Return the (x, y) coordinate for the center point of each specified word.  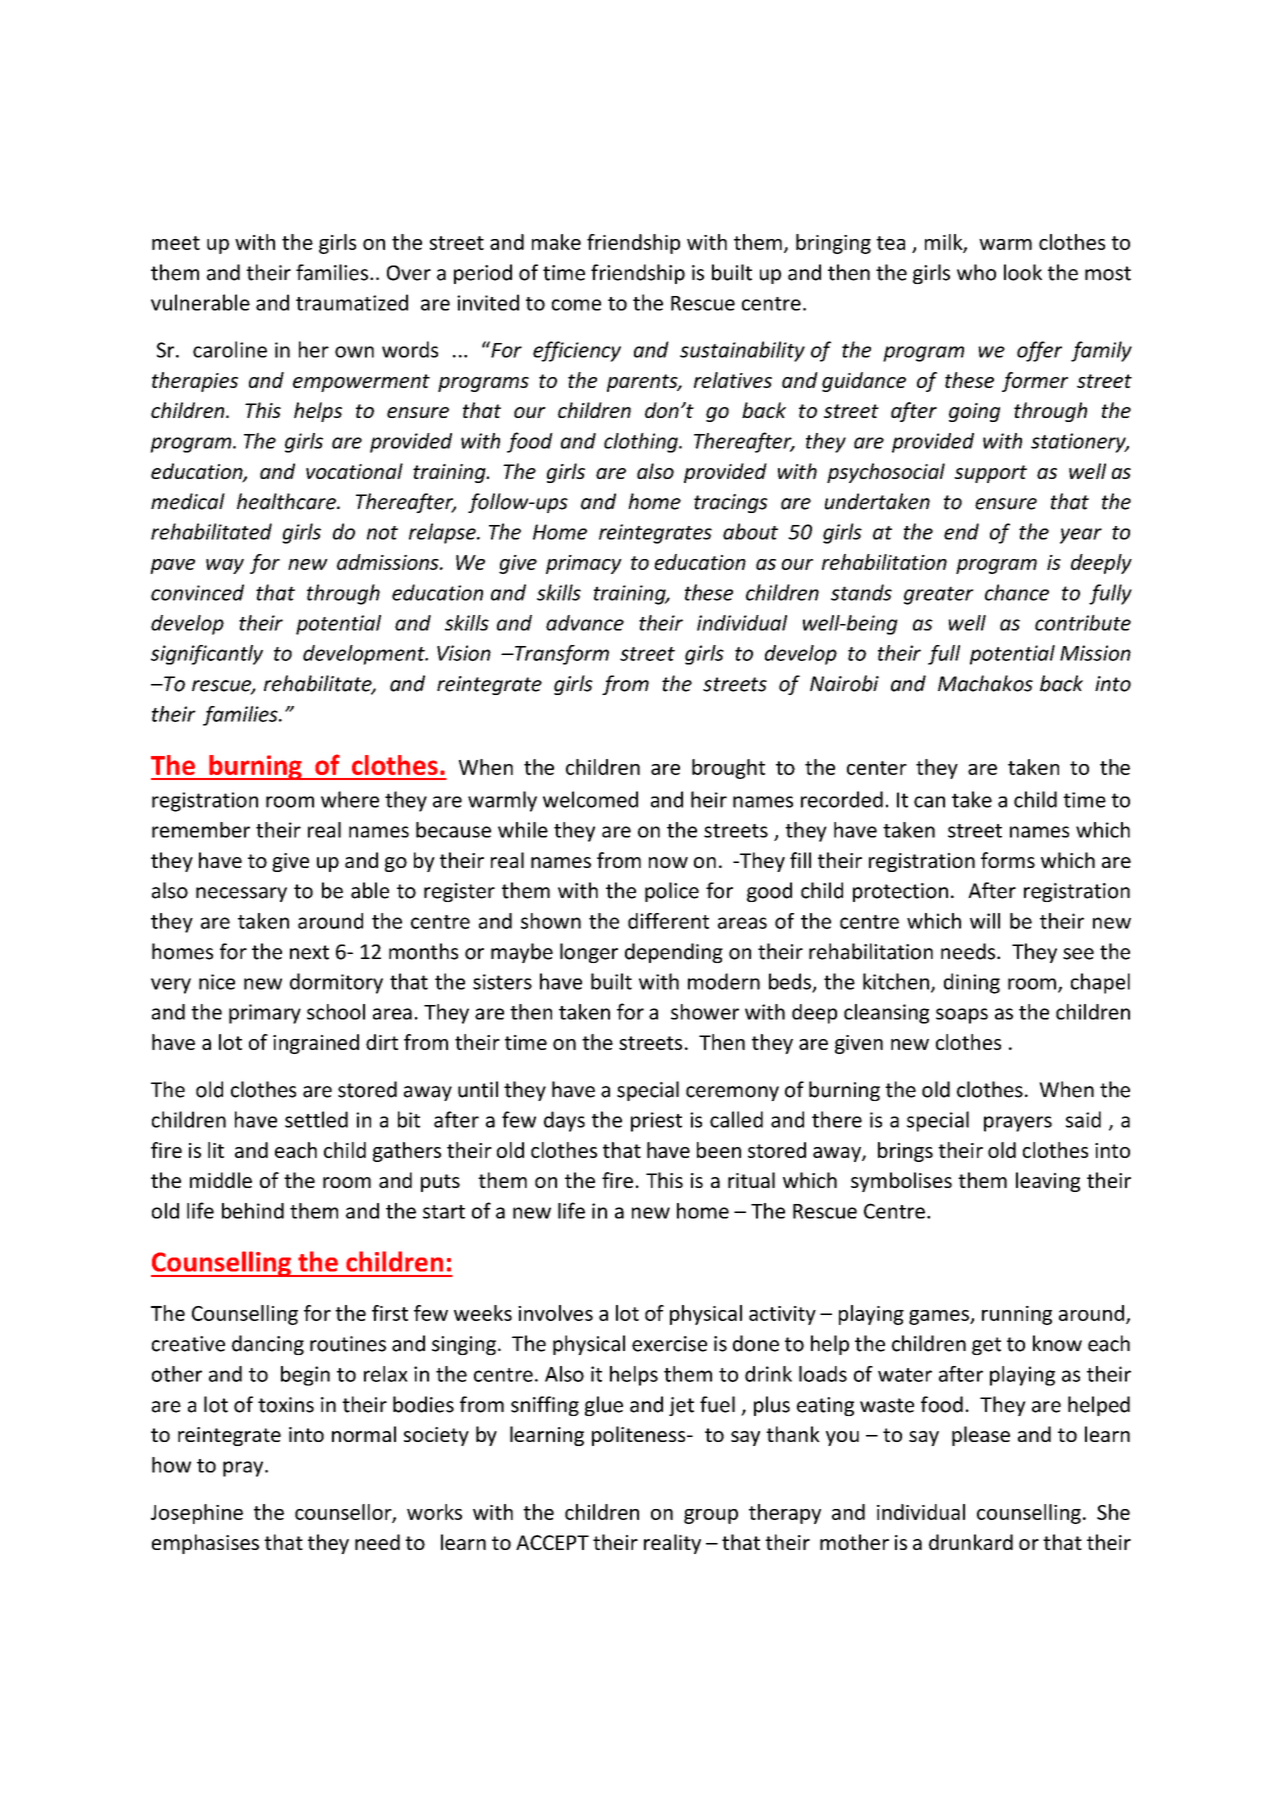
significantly (207, 655)
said (1083, 1119)
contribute (1083, 623)
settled (316, 1119)
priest (656, 1122)
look (1023, 272)
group (711, 1516)
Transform (561, 655)
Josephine (197, 1514)
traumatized (352, 302)
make (556, 242)
